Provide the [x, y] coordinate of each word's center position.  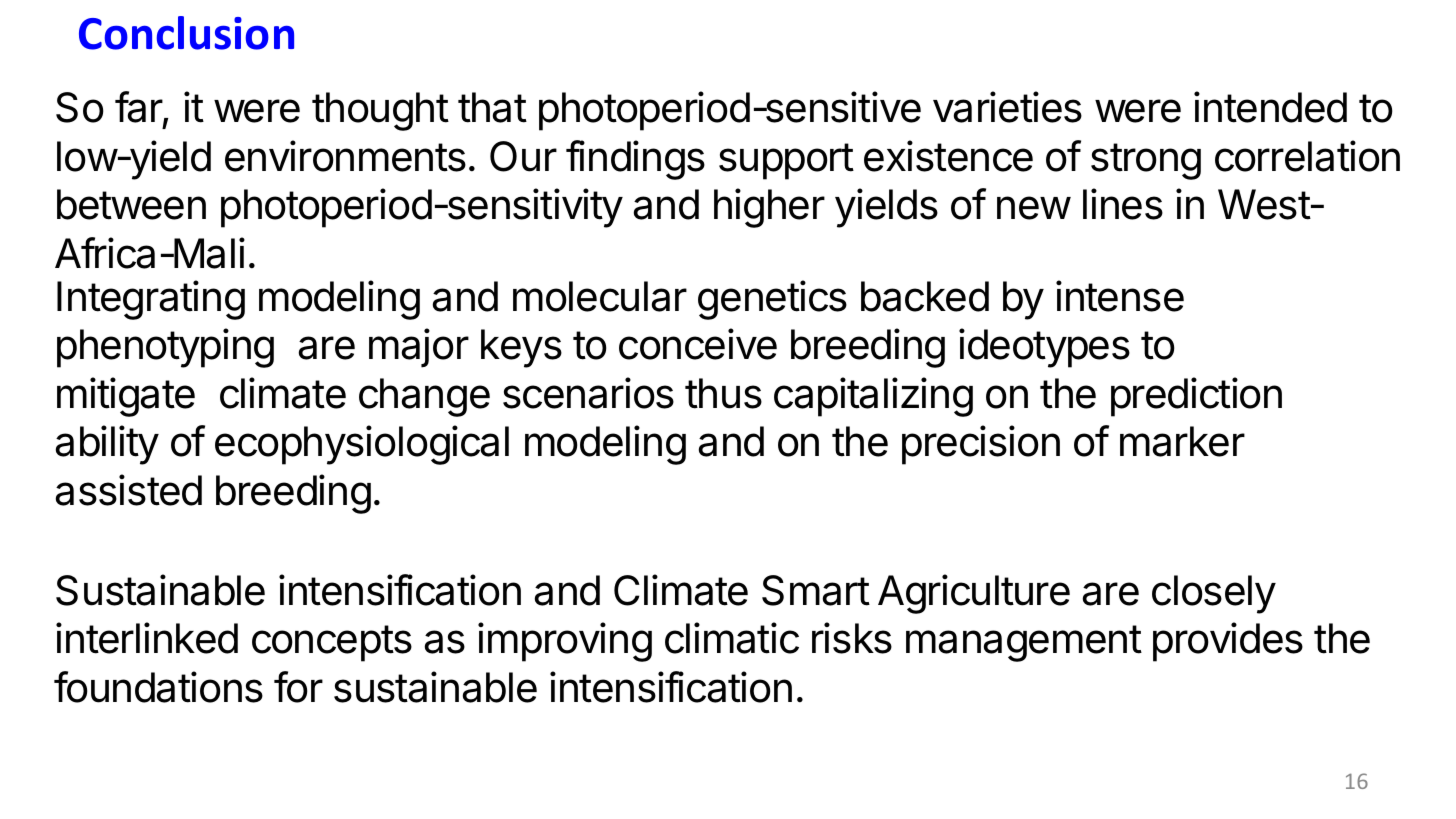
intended [1270, 107]
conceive [698, 344]
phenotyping [165, 348]
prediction [1196, 397]
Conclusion [186, 33]
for [298, 687]
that [492, 107]
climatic [732, 638]
